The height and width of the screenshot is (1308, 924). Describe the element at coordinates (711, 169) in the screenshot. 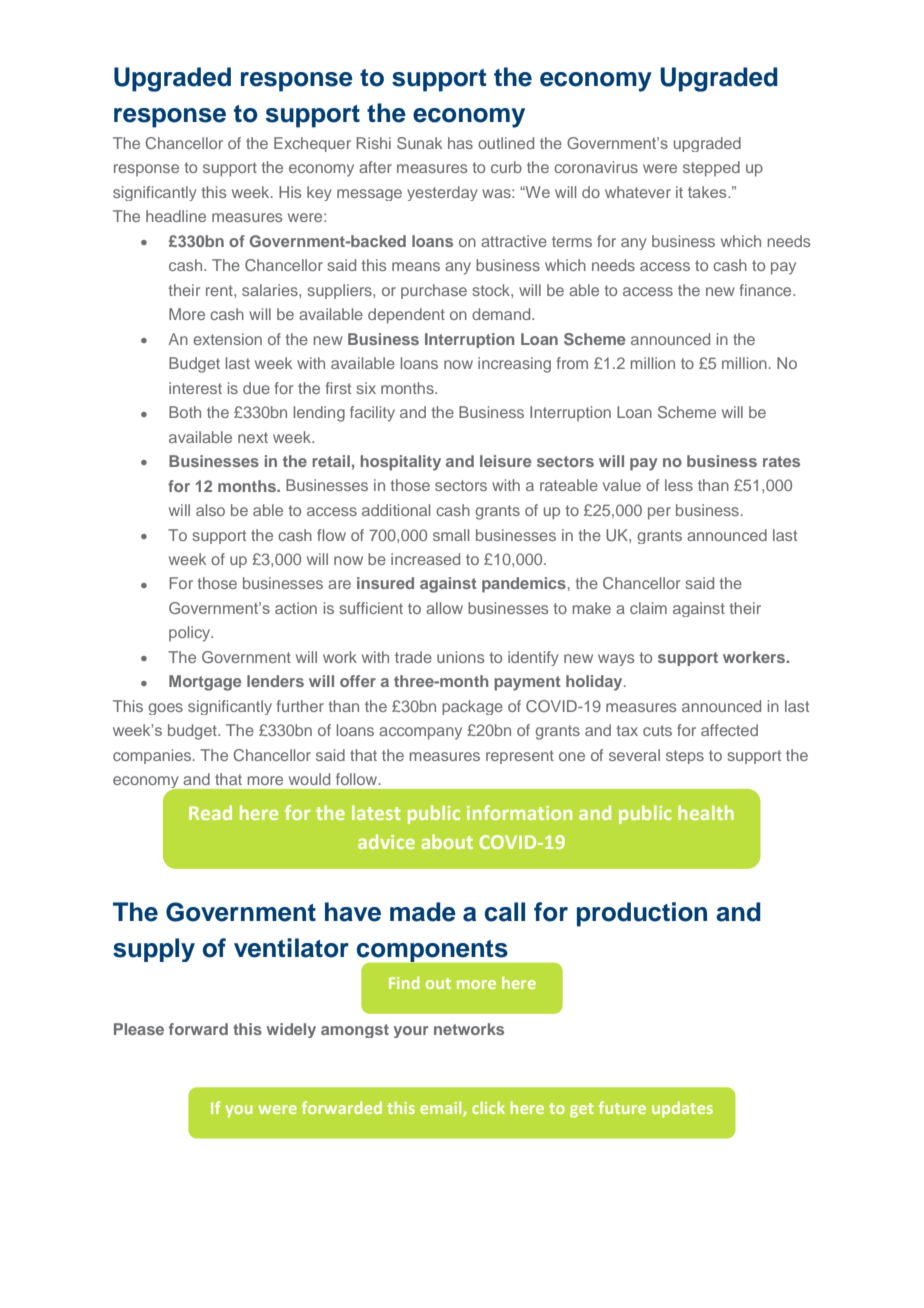

I see `stepped` at that location.
